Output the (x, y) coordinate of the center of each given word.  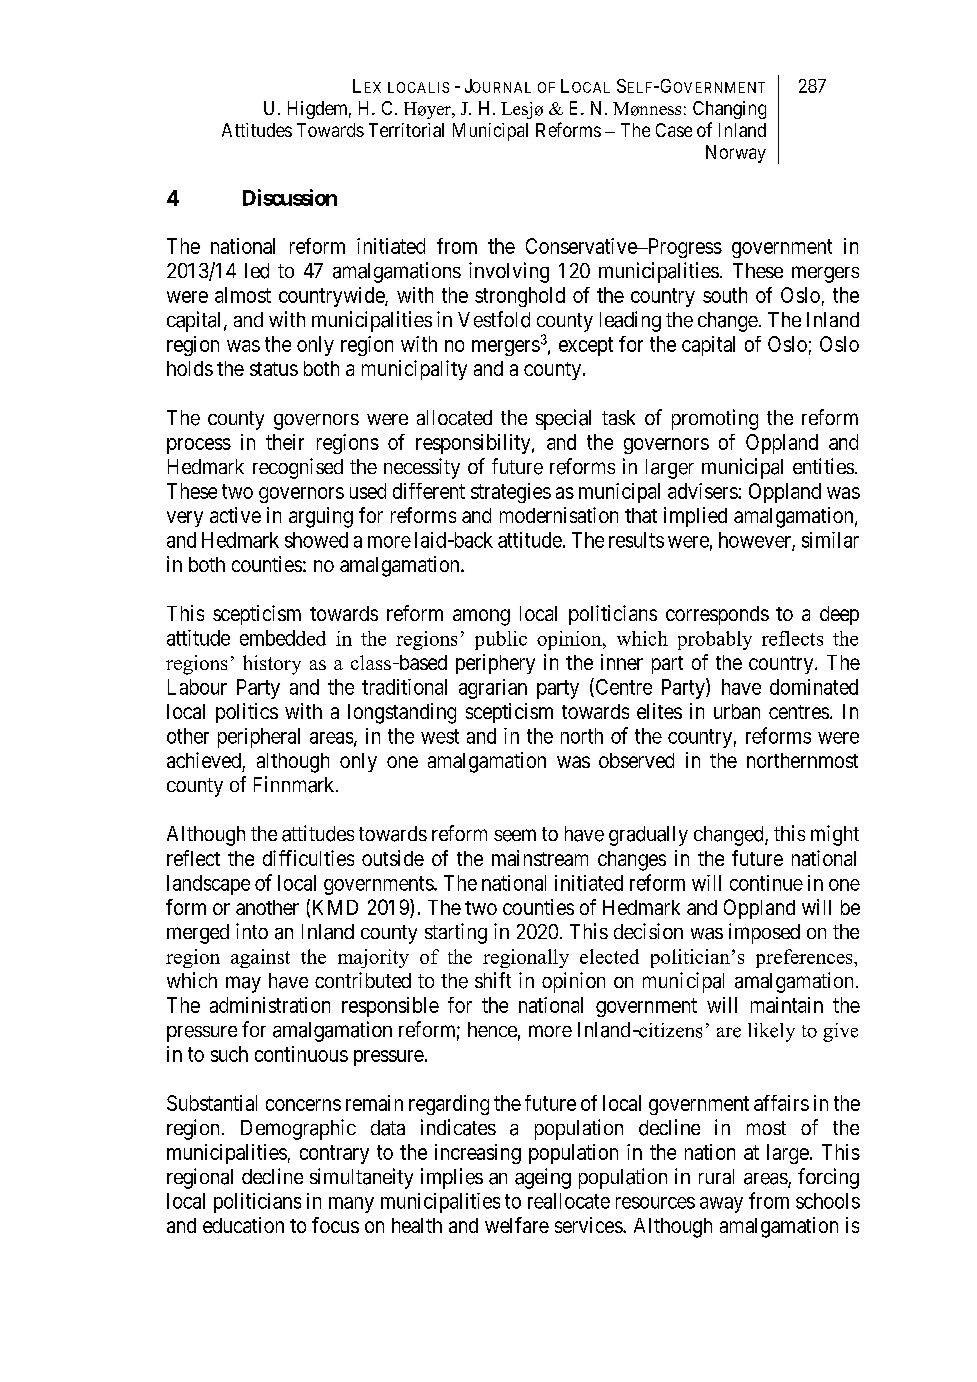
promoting (715, 419)
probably (715, 640)
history (272, 665)
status (274, 369)
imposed (764, 933)
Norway (736, 154)
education (243, 1225)
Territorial (406, 130)
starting (456, 933)
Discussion (290, 197)
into (252, 931)
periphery (495, 664)
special (563, 419)
